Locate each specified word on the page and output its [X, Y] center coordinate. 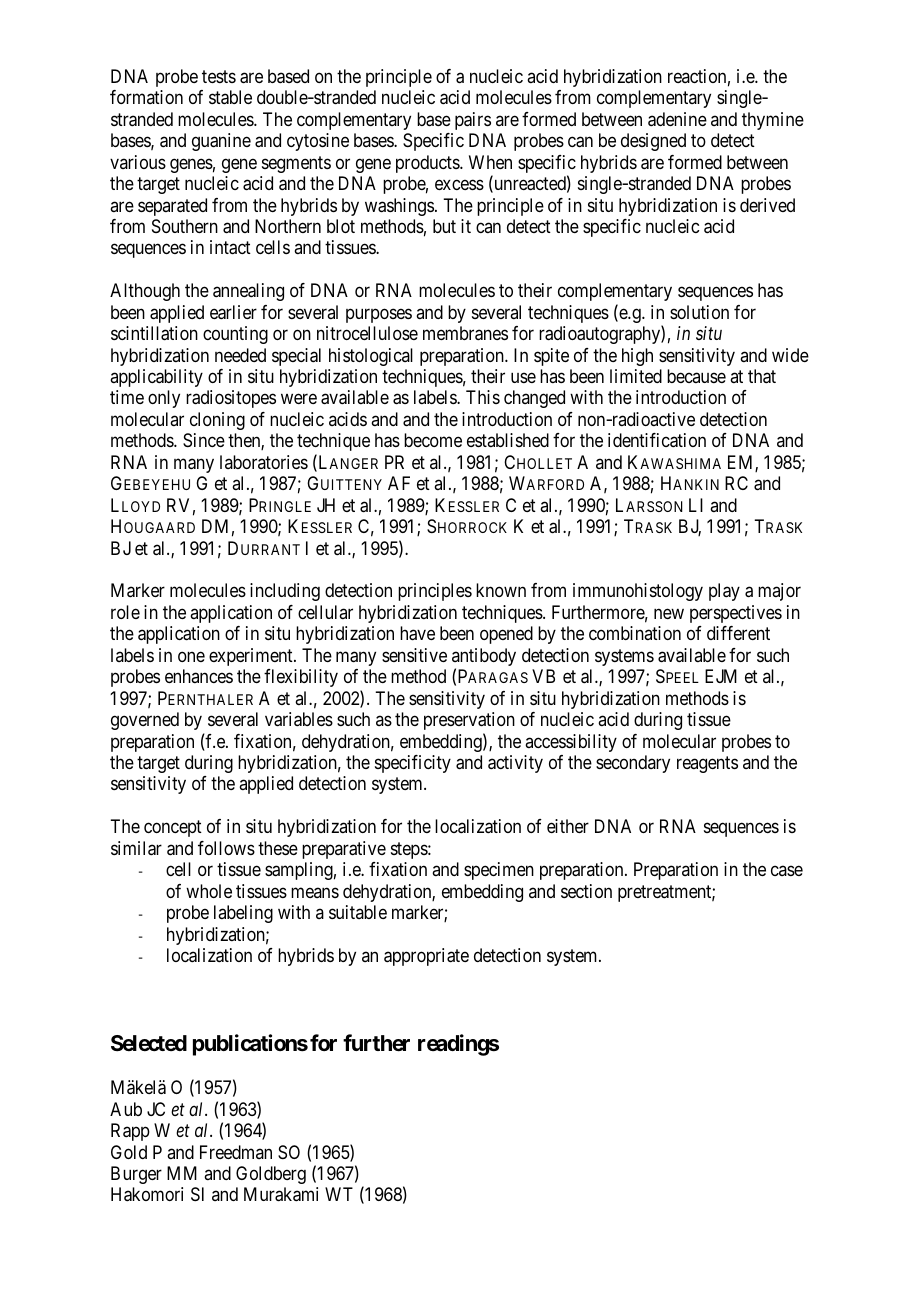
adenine [677, 119]
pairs [473, 121]
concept [173, 829]
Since [204, 440]
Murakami [281, 1194]
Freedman [236, 1152]
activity [515, 764]
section [586, 891]
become [433, 440]
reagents [707, 764]
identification [657, 440]
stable [230, 97]
